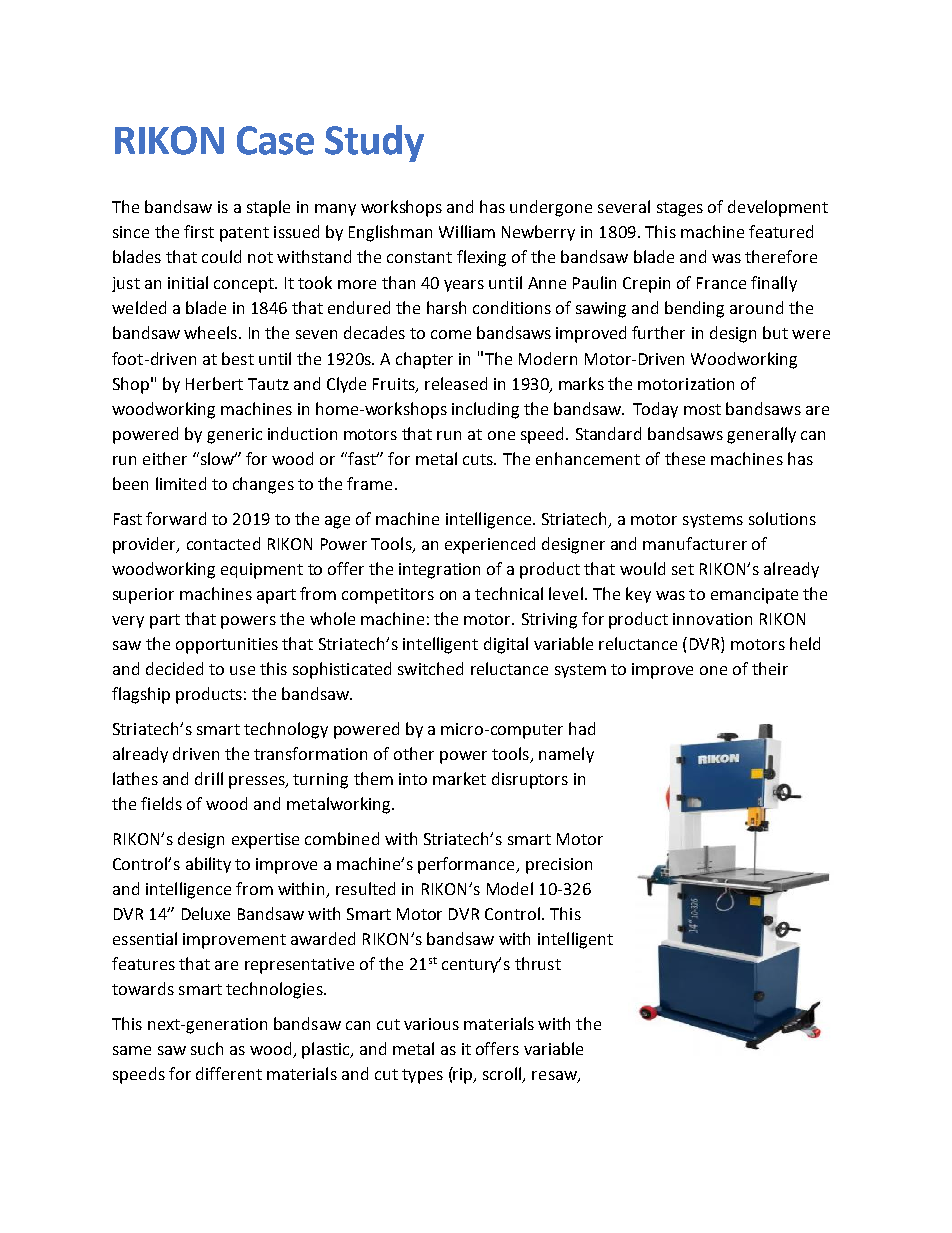  I want to click on rip, so click(463, 1075).
